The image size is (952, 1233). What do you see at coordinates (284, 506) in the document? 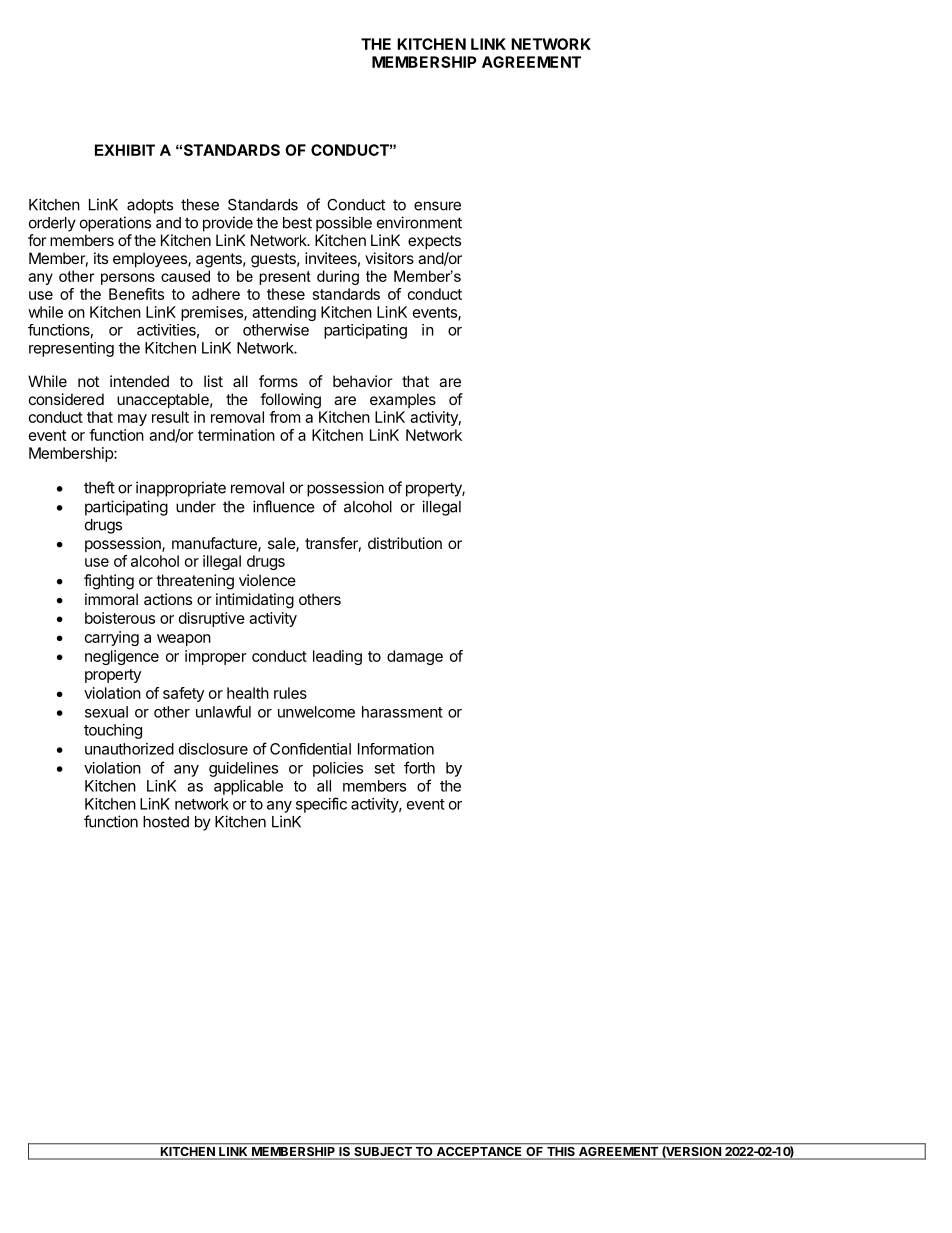
I see `influence` at bounding box center [284, 506].
